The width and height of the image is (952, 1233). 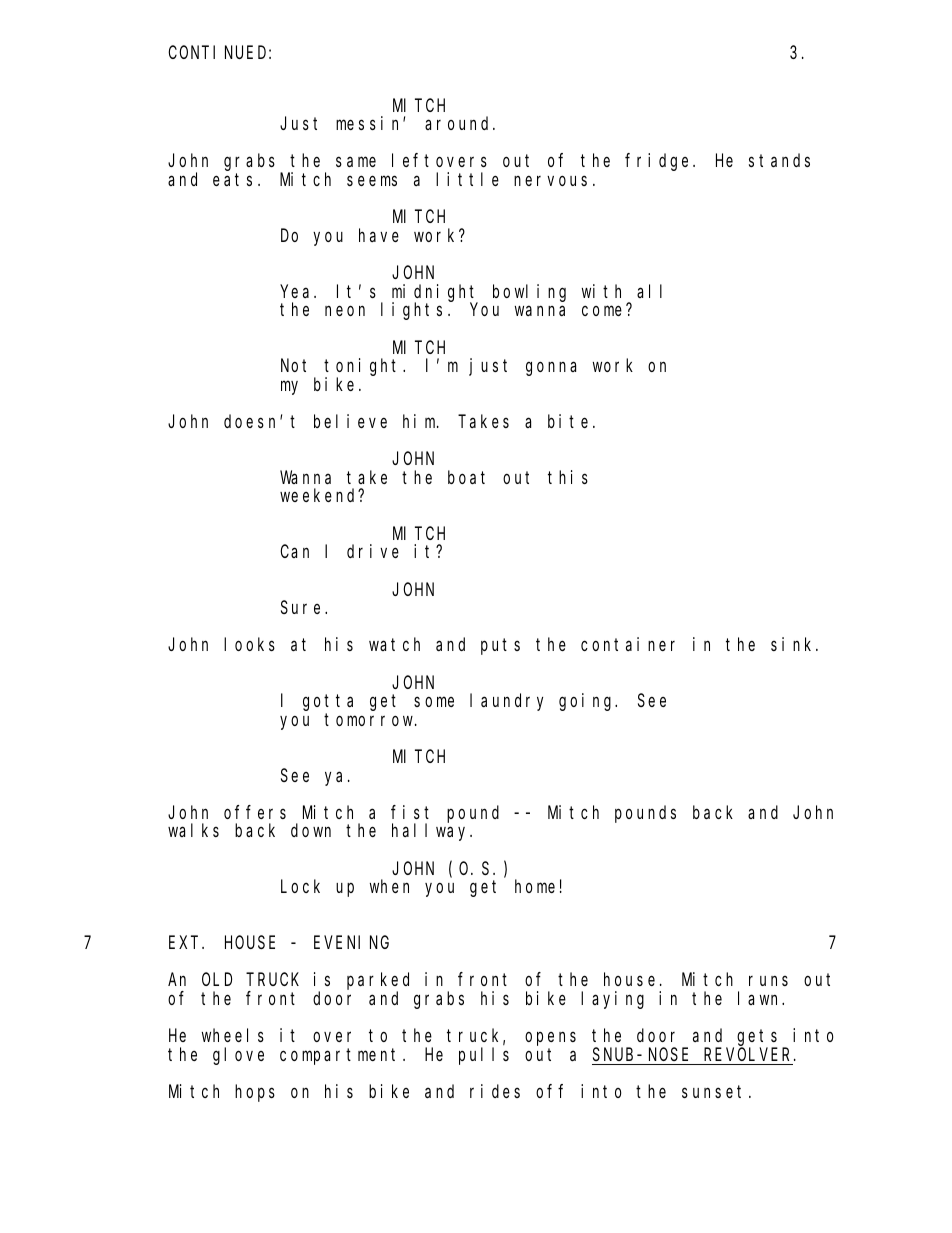 I want to click on little, so click(x=467, y=179).
